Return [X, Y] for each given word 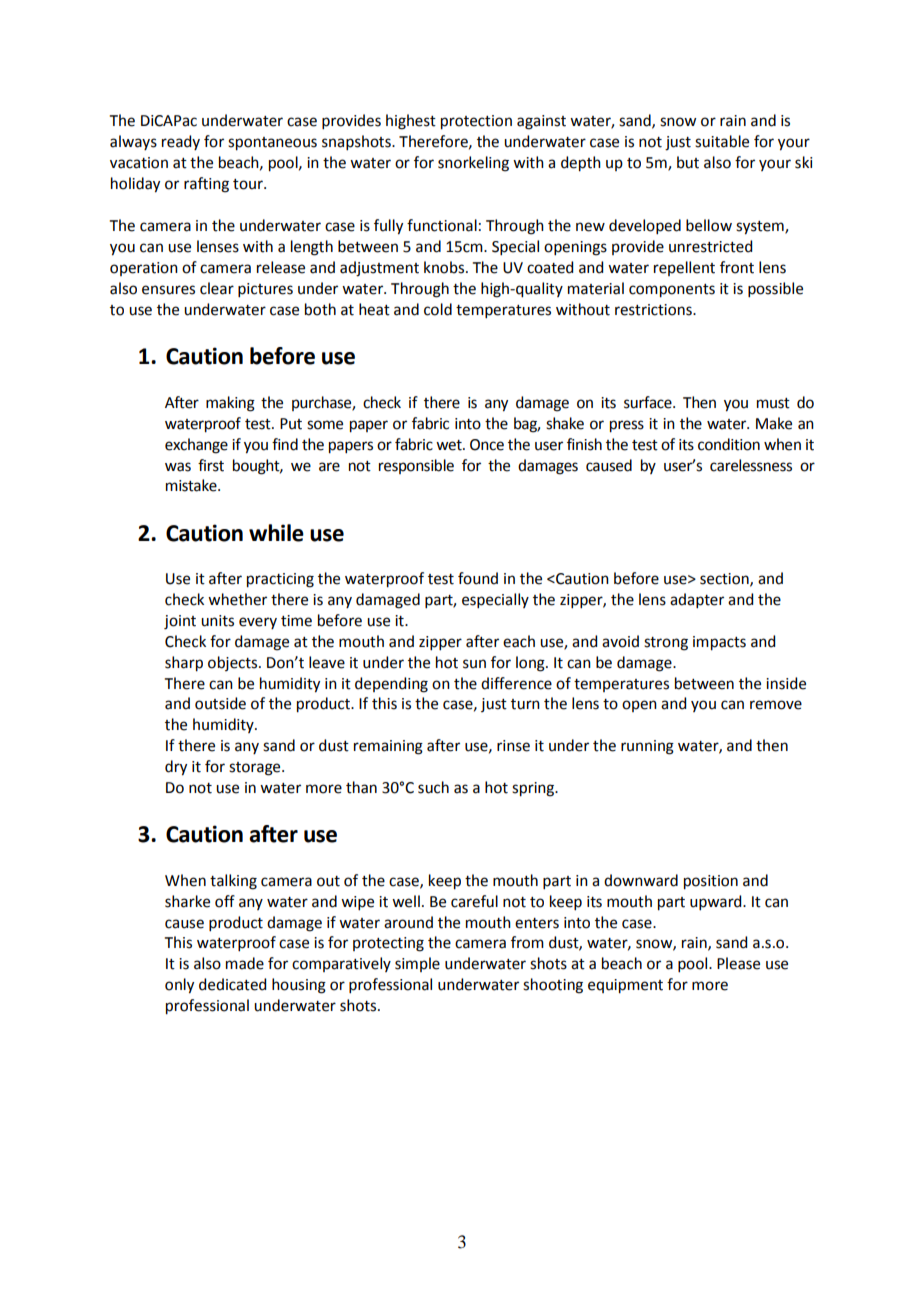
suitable [722, 141]
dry [176, 768]
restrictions [654, 310]
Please [738, 963]
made [245, 963]
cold [438, 309]
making [230, 404]
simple [417, 964]
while [276, 533]
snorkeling [473, 164]
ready [181, 142]
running [647, 747]
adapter [697, 600]
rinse [513, 746]
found [478, 578]
